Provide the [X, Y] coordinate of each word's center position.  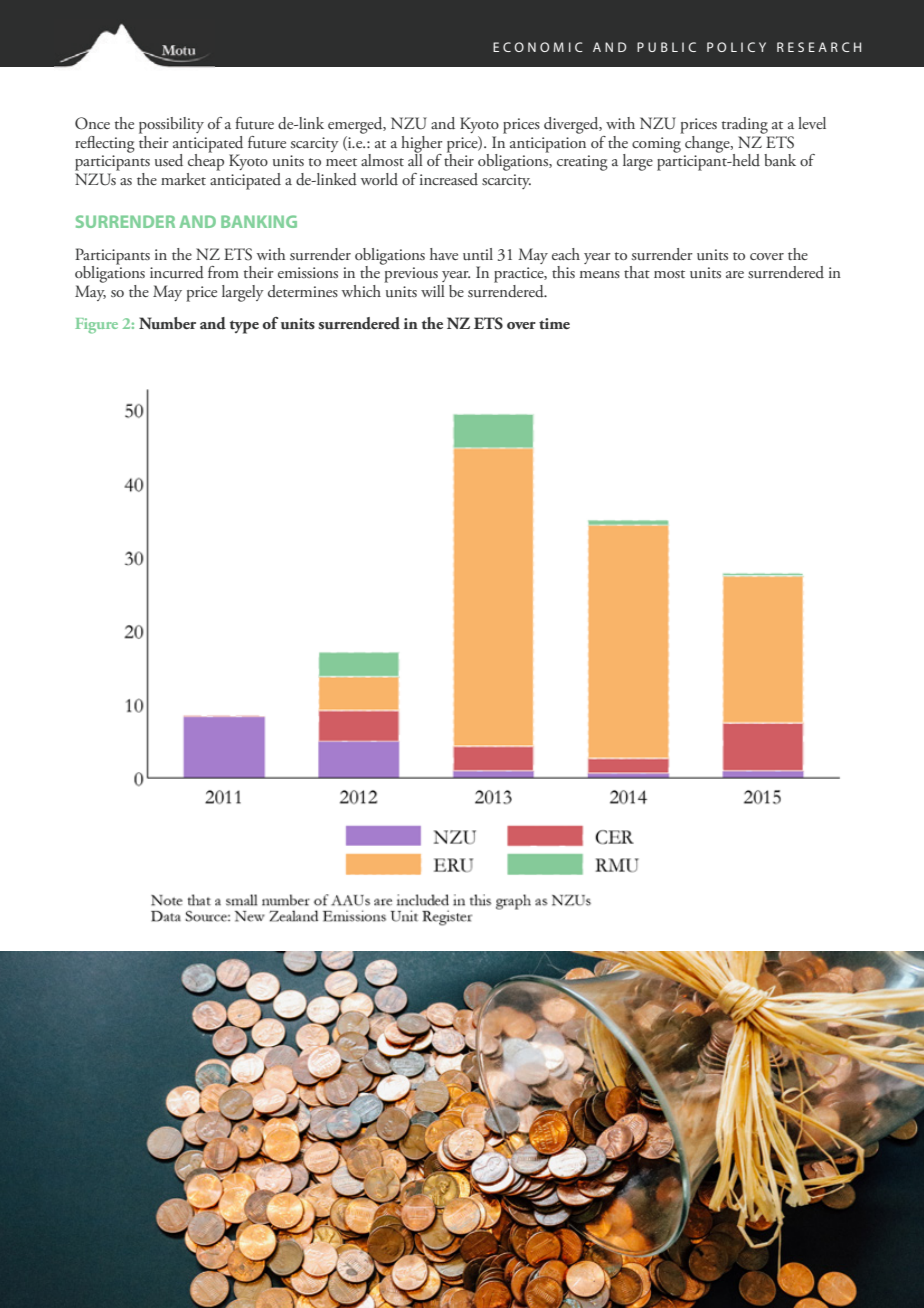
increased [449, 179]
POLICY [736, 47]
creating [582, 163]
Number [167, 323]
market [183, 179]
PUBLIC [666, 47]
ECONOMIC [538, 47]
